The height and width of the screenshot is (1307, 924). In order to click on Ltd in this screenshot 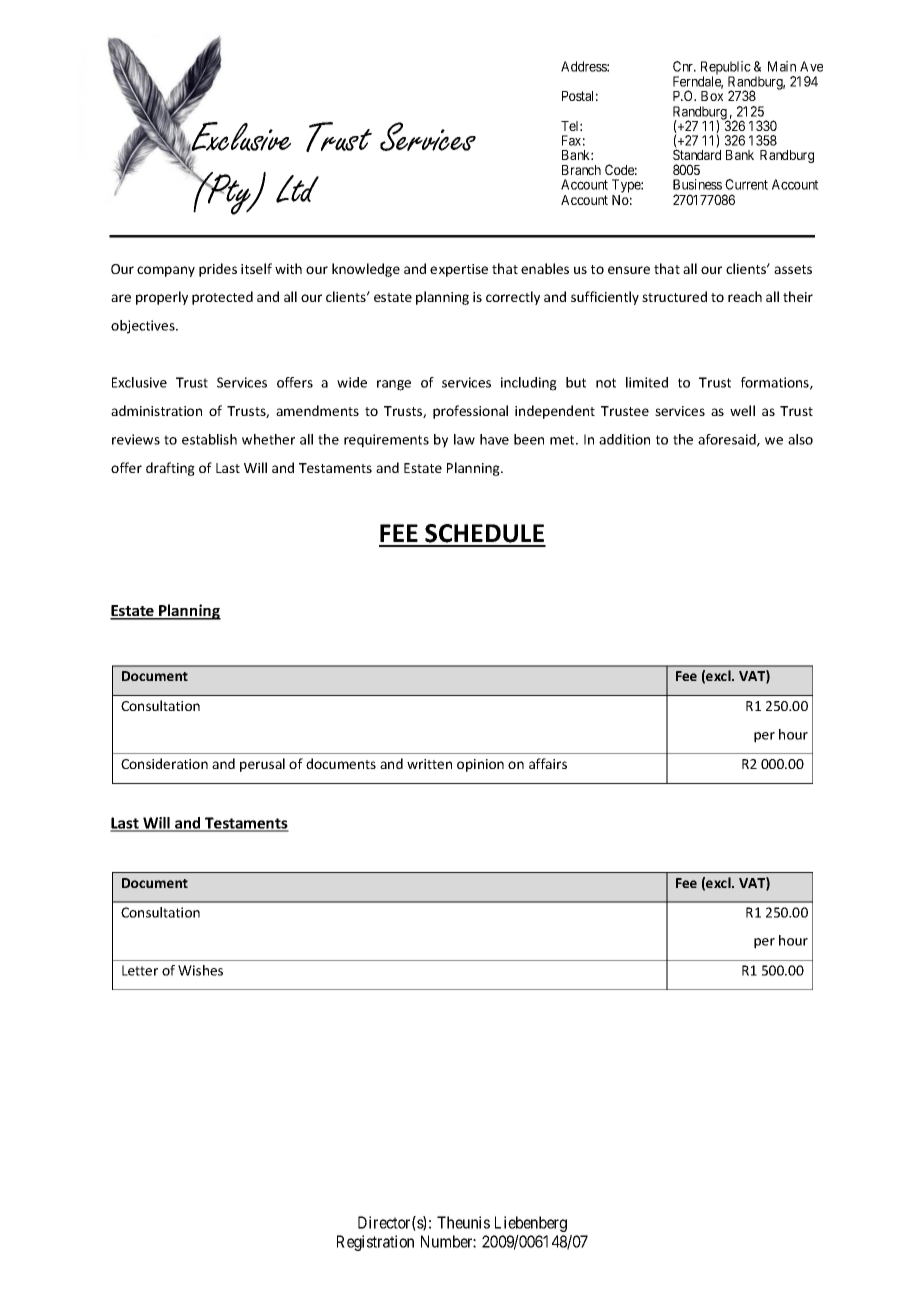, I will do `click(297, 189)`.
